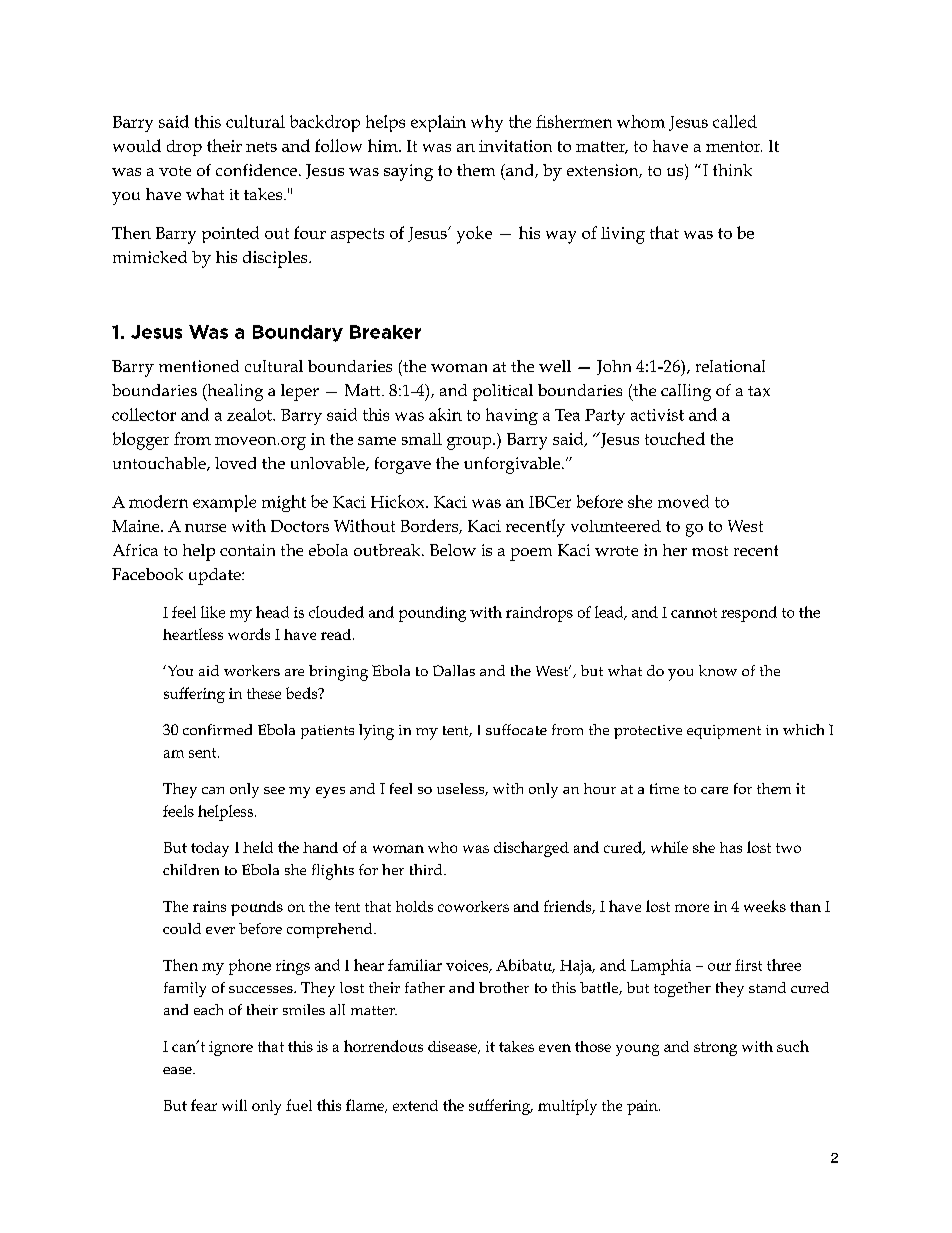 The image size is (952, 1233). Describe the element at coordinates (714, 790) in the page. I see `care` at that location.
